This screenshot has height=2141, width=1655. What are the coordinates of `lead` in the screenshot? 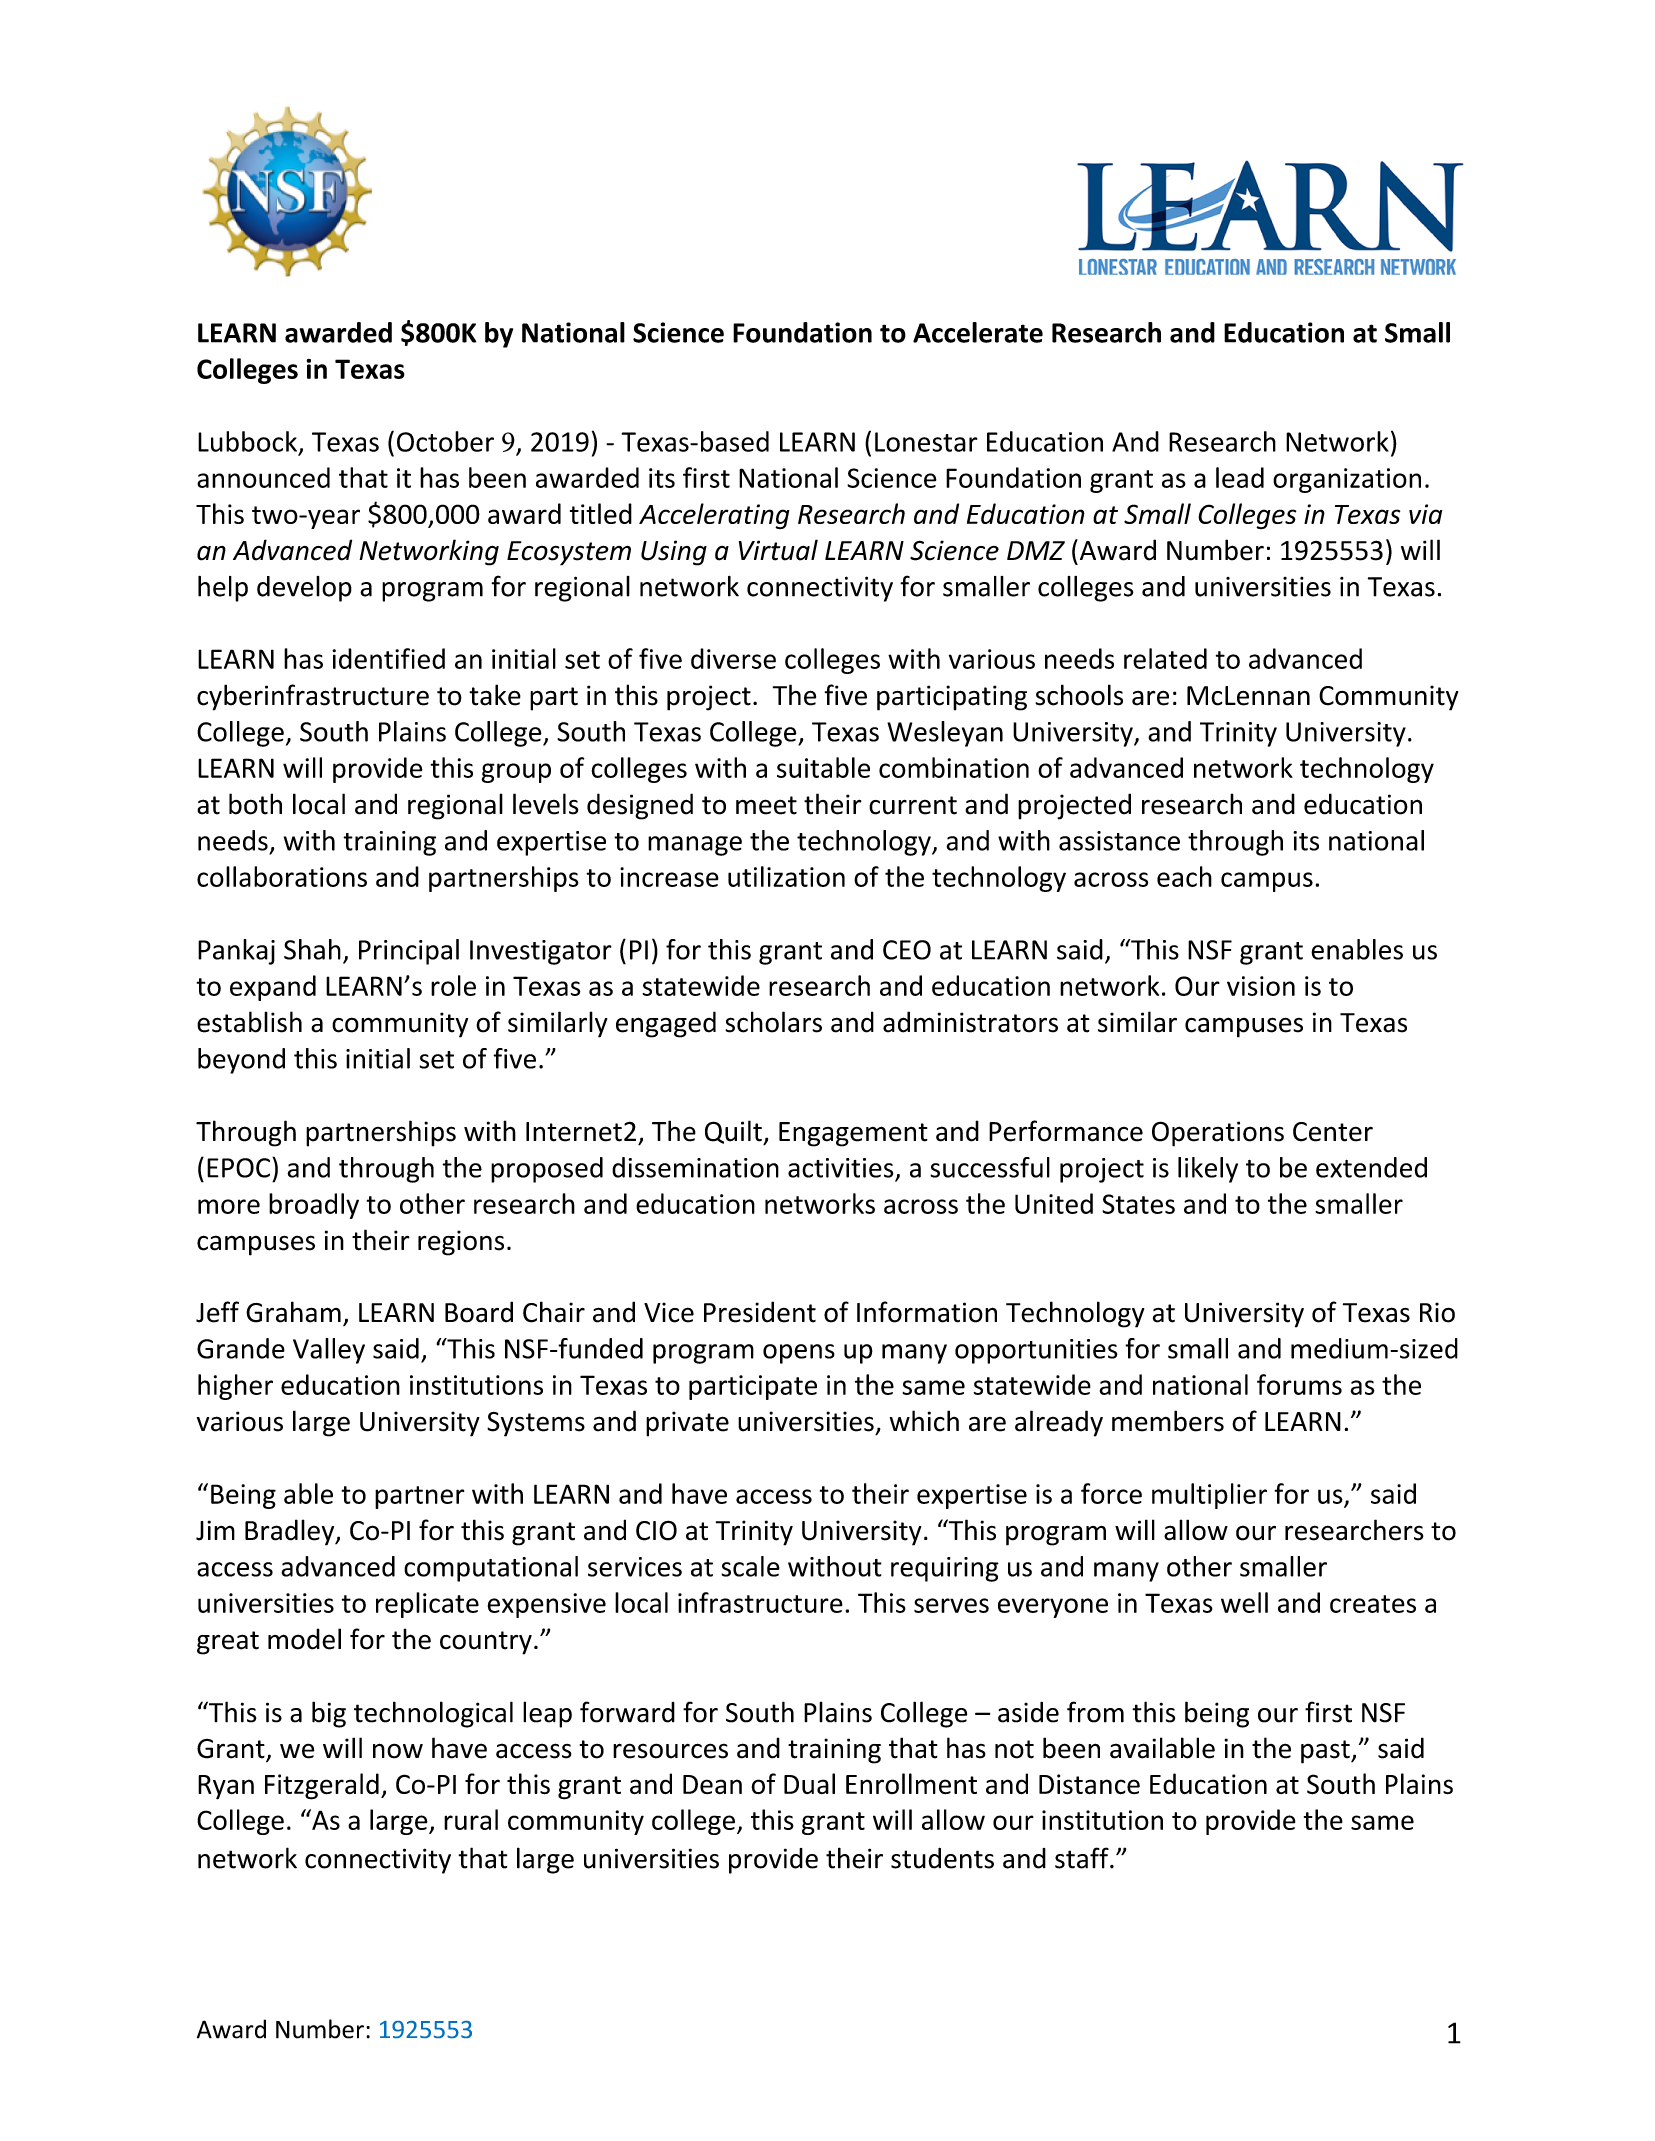 It's located at (1240, 477).
